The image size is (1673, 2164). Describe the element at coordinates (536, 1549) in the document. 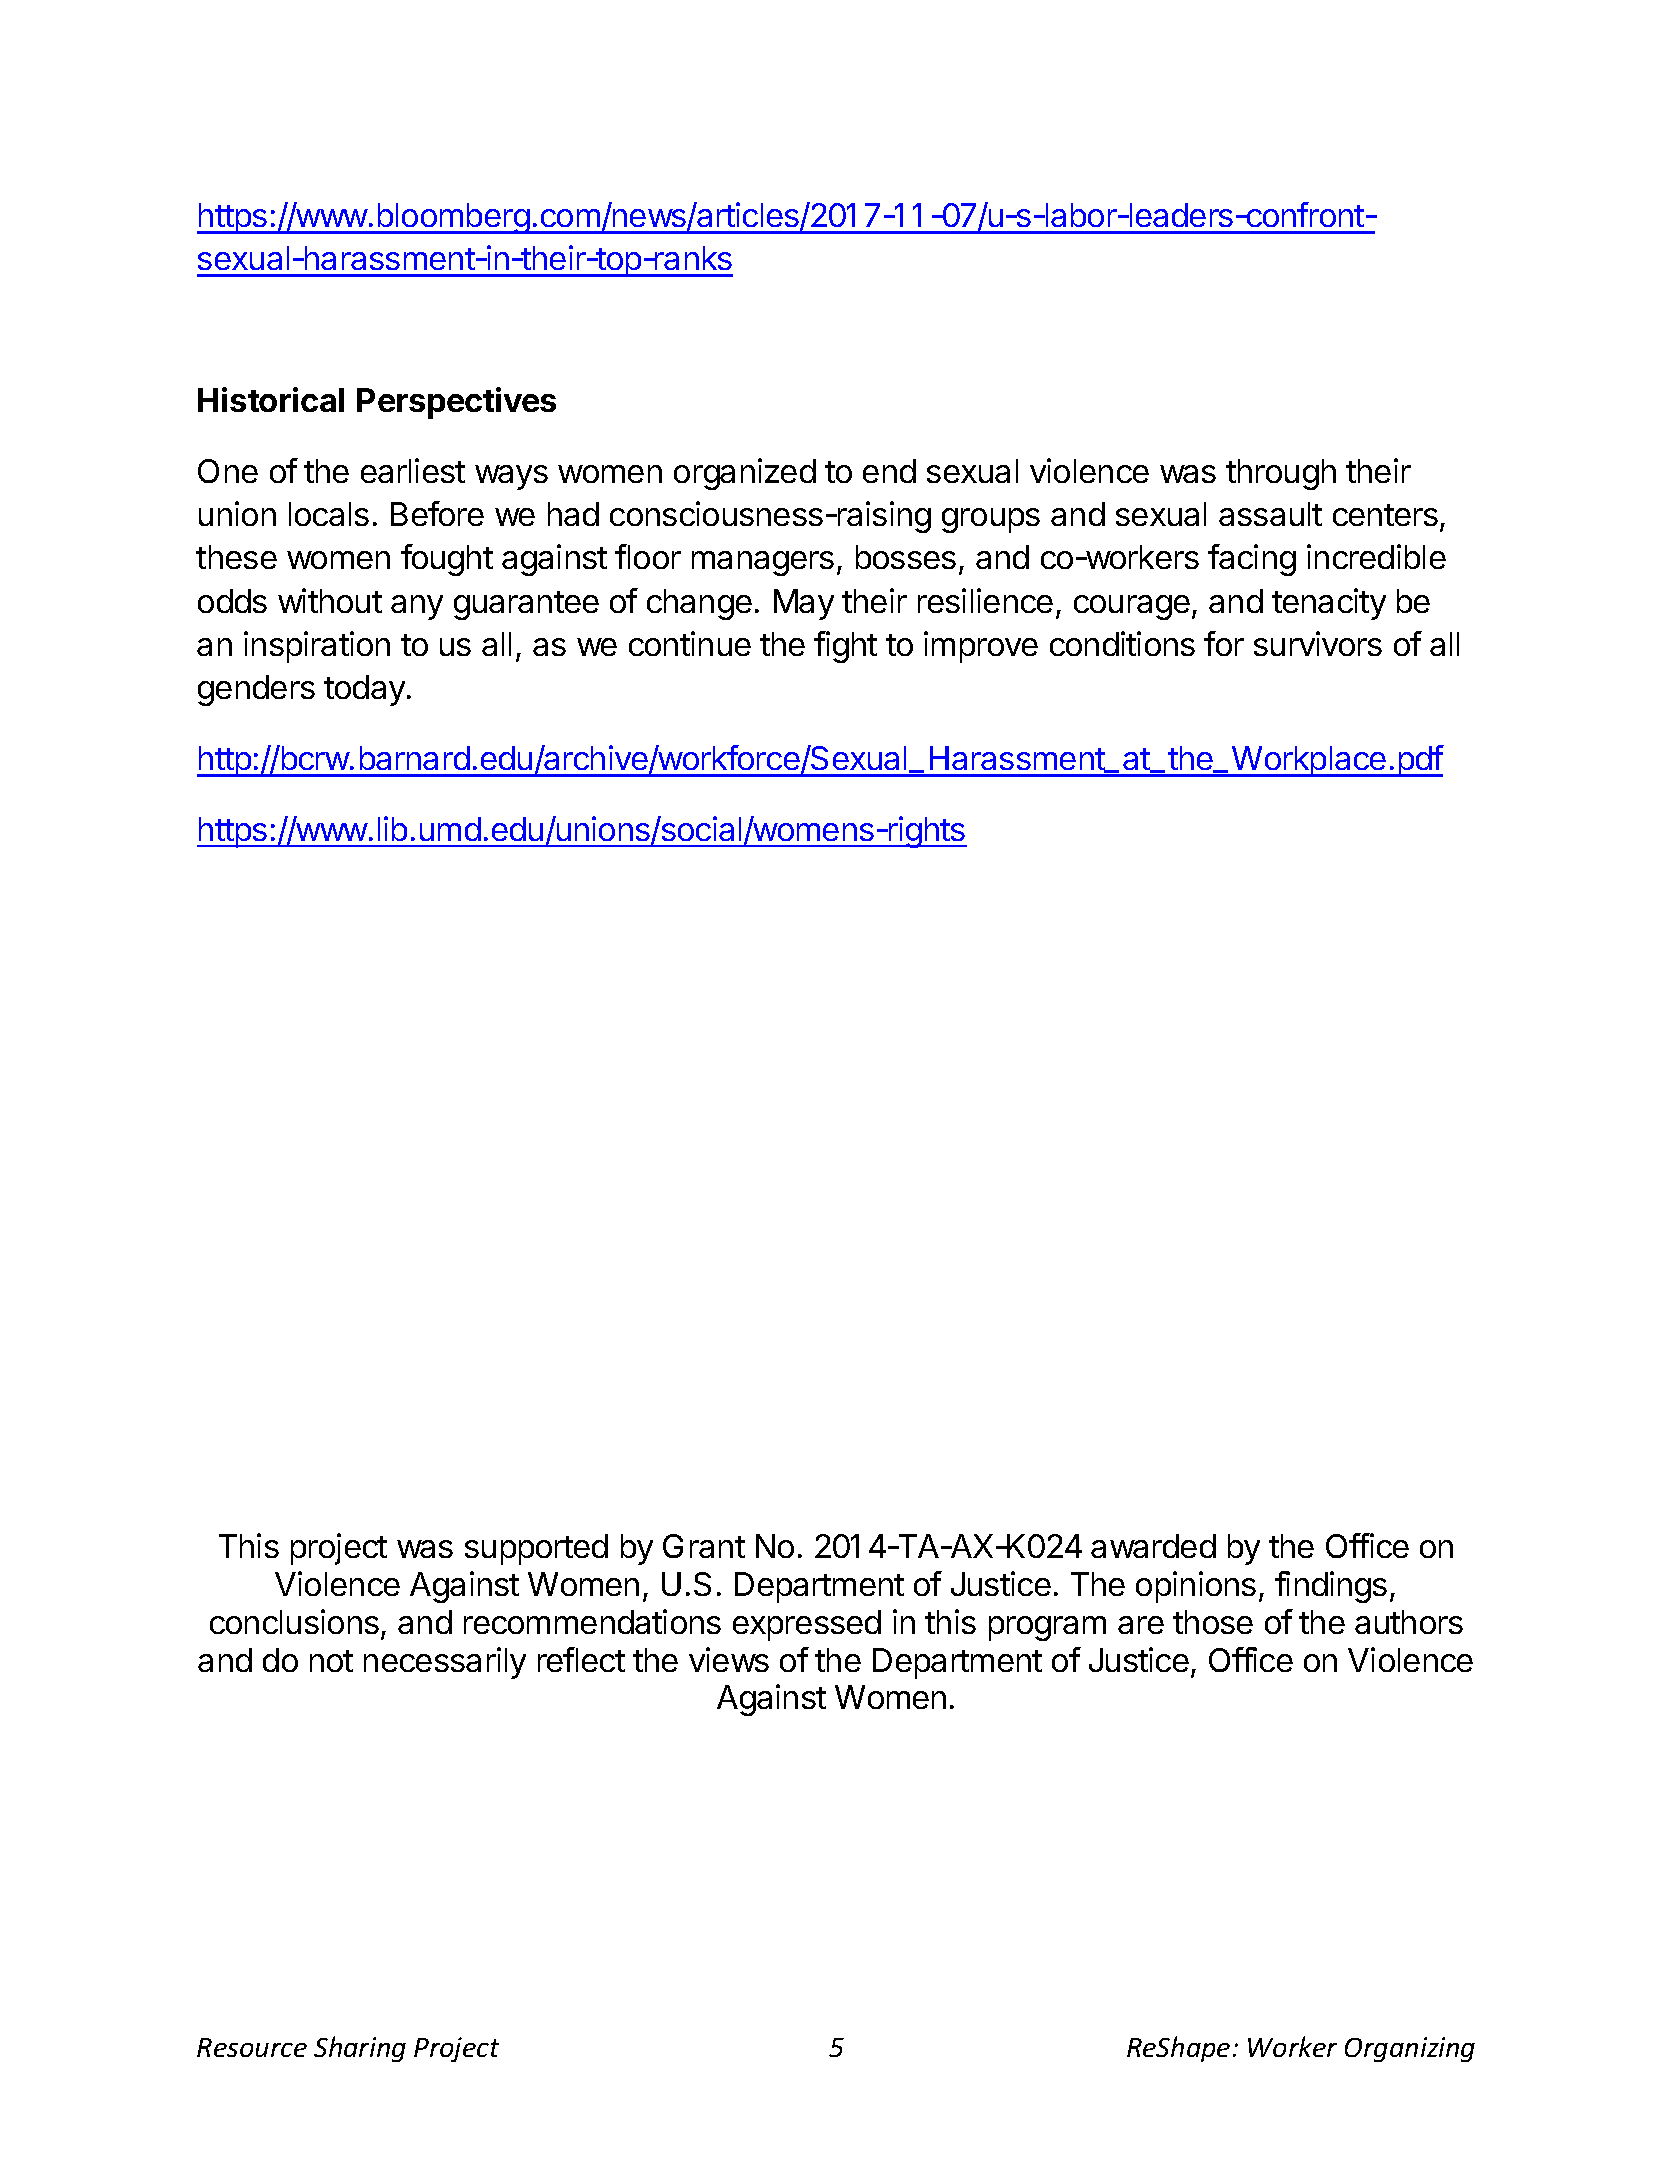

I see `supported` at that location.
